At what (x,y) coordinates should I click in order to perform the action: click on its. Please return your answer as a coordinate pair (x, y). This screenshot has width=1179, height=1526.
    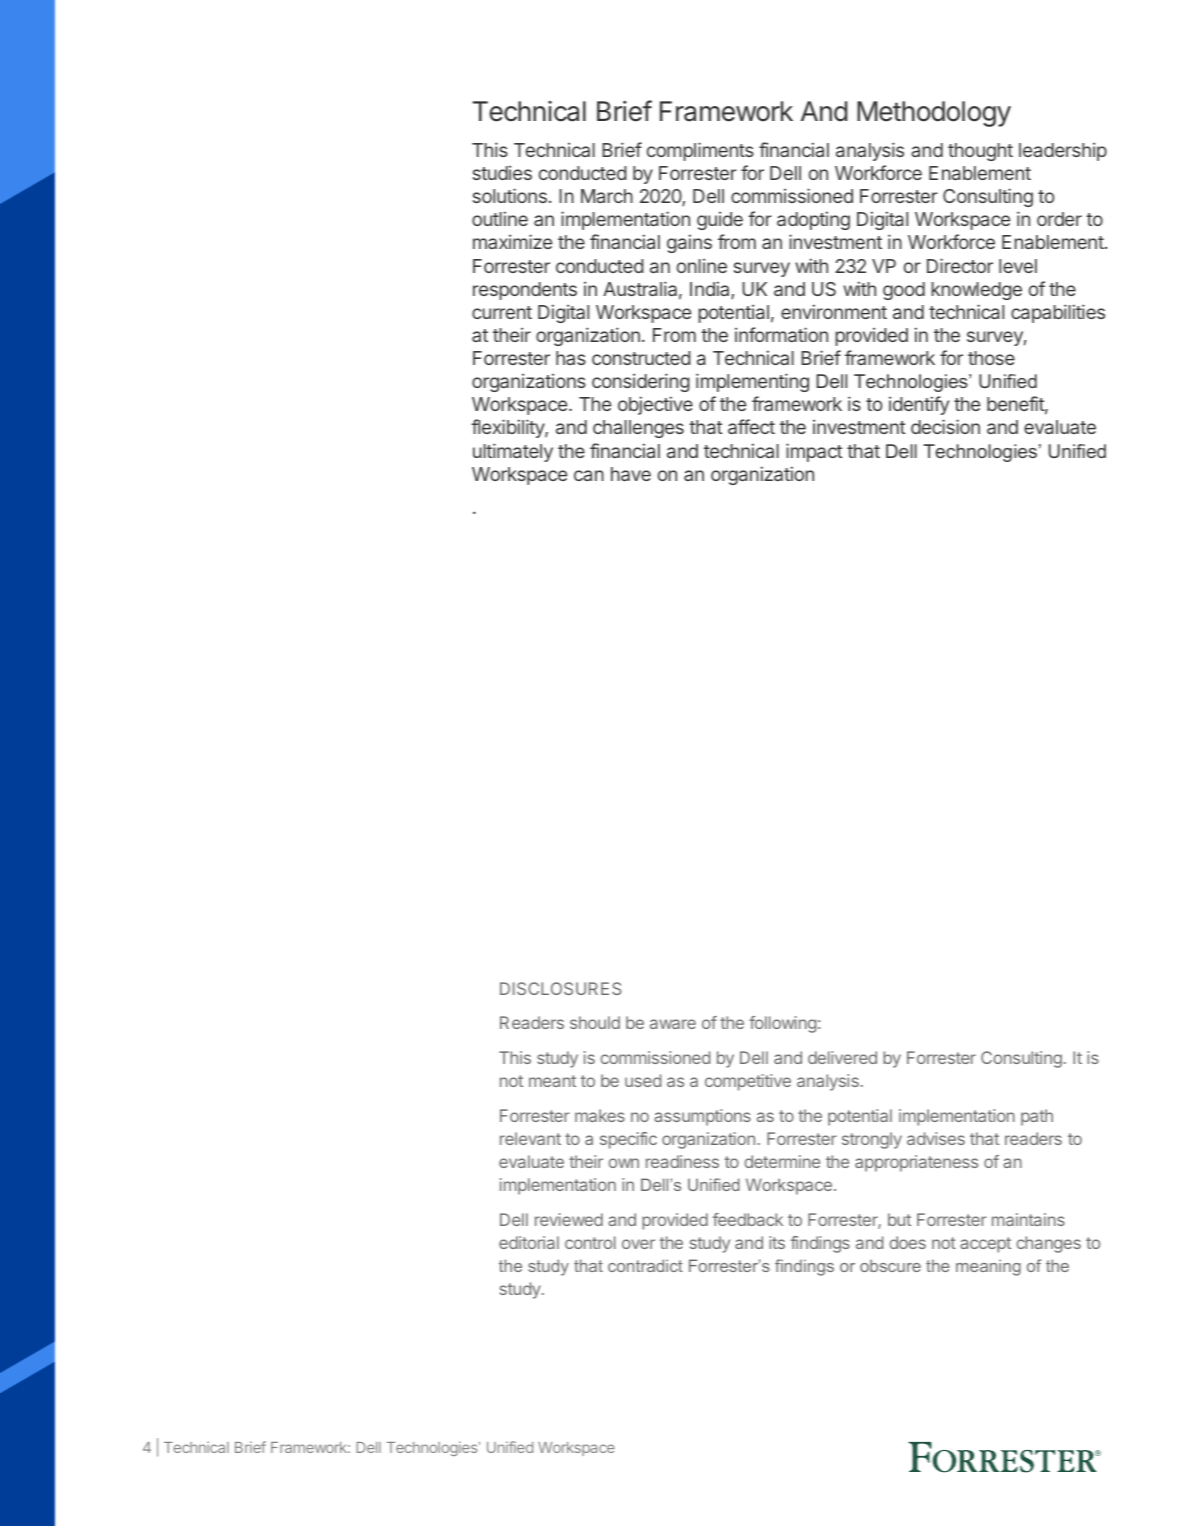
    Looking at the image, I should click on (777, 1242).
